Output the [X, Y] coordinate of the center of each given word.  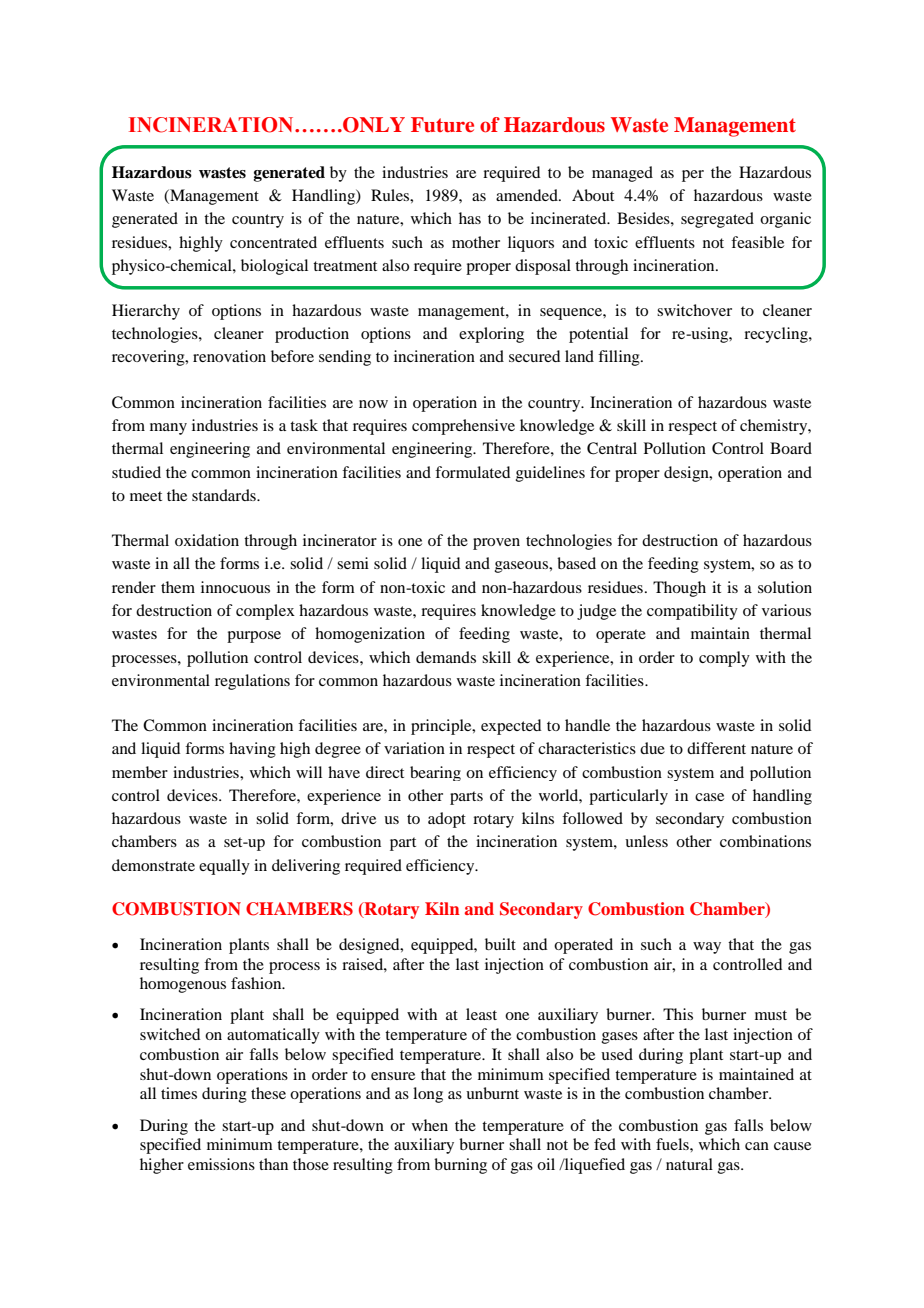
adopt [447, 820]
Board [791, 448]
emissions [221, 1164]
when [430, 1125]
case [709, 797]
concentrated [273, 242]
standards [225, 495]
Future [442, 125]
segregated [717, 220]
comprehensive [463, 427]
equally [224, 867]
